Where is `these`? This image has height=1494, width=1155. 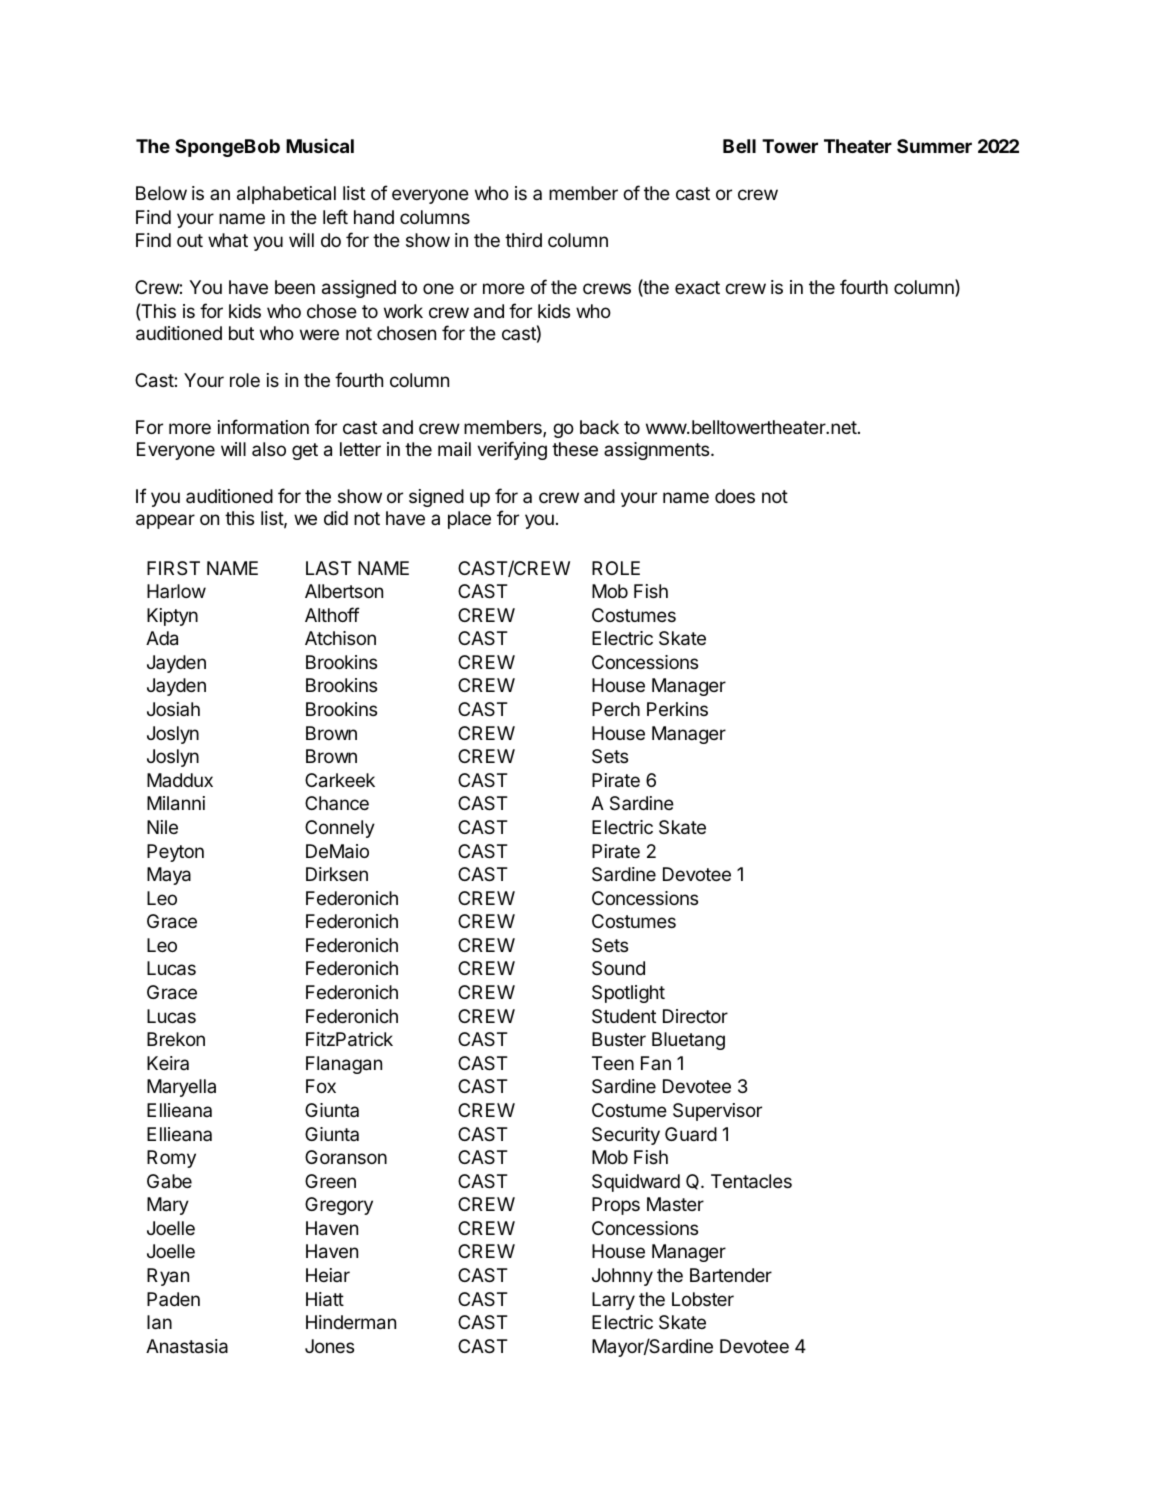 these is located at coordinates (575, 449).
